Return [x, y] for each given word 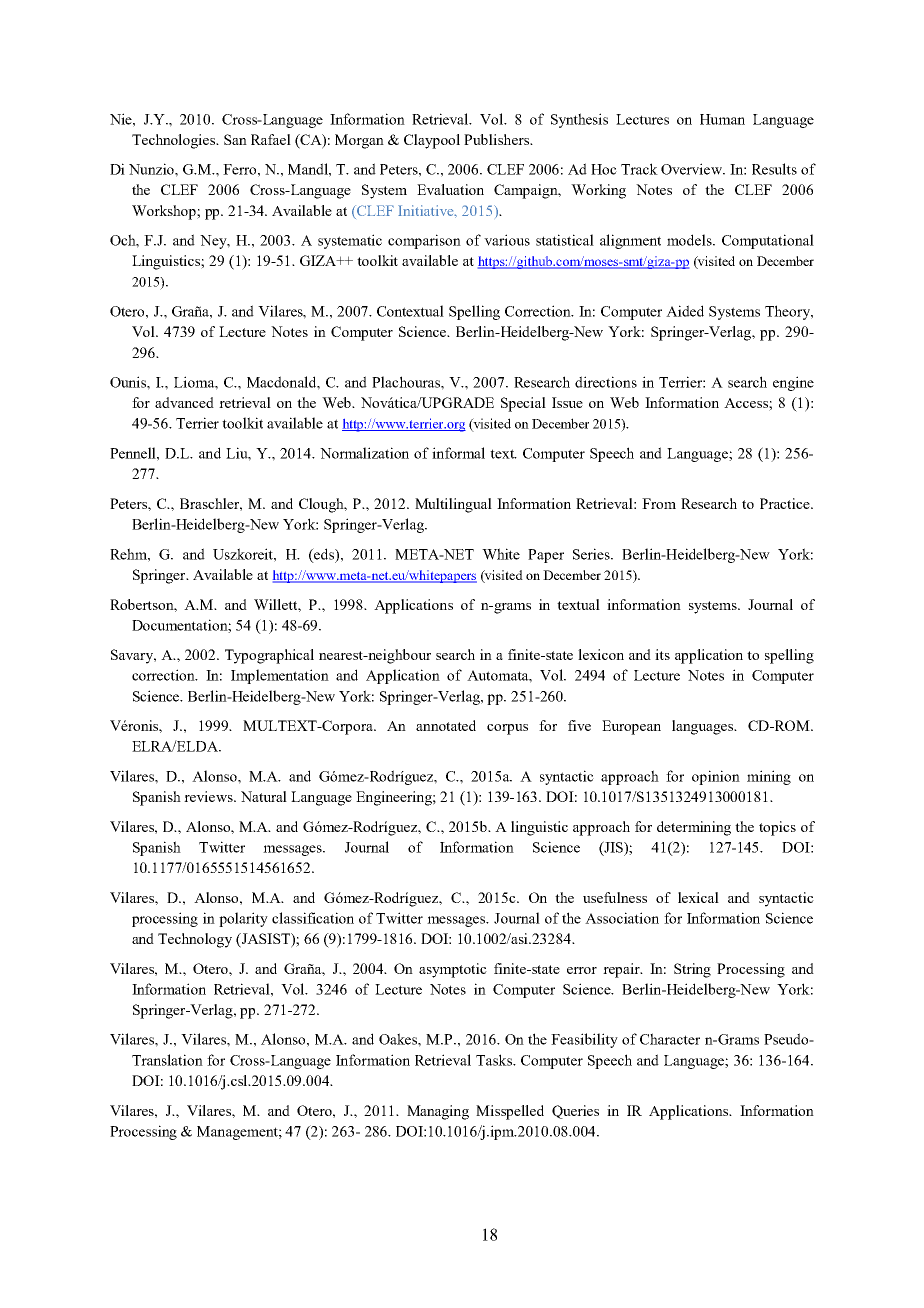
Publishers [497, 139]
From [659, 503]
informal [458, 453]
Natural [264, 796]
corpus [507, 729]
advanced [184, 402]
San [235, 139]
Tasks [495, 1060]
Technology [195, 940]
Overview [693, 169]
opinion [716, 777]
